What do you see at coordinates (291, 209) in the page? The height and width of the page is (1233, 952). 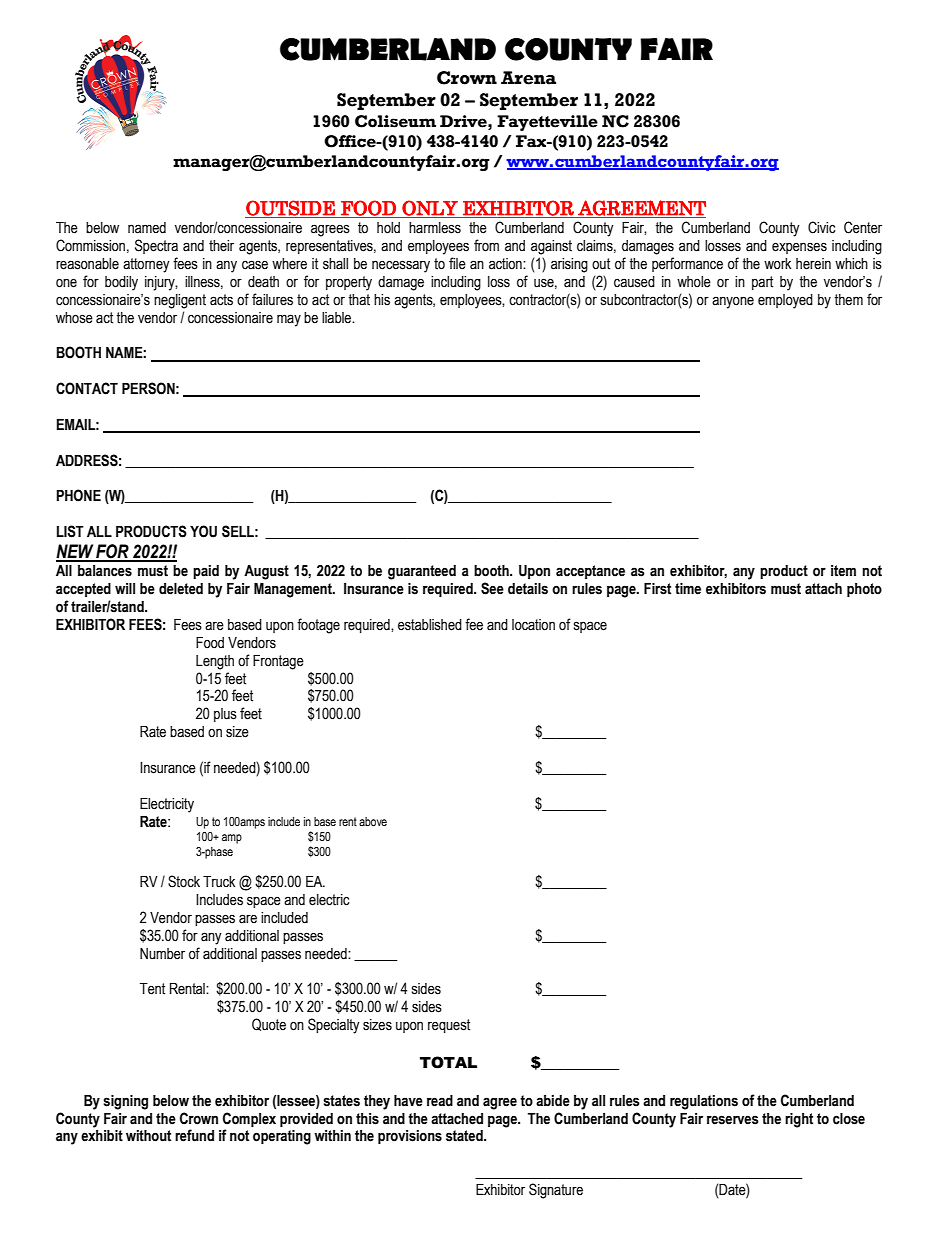 I see `OUTSIDE` at bounding box center [291, 209].
